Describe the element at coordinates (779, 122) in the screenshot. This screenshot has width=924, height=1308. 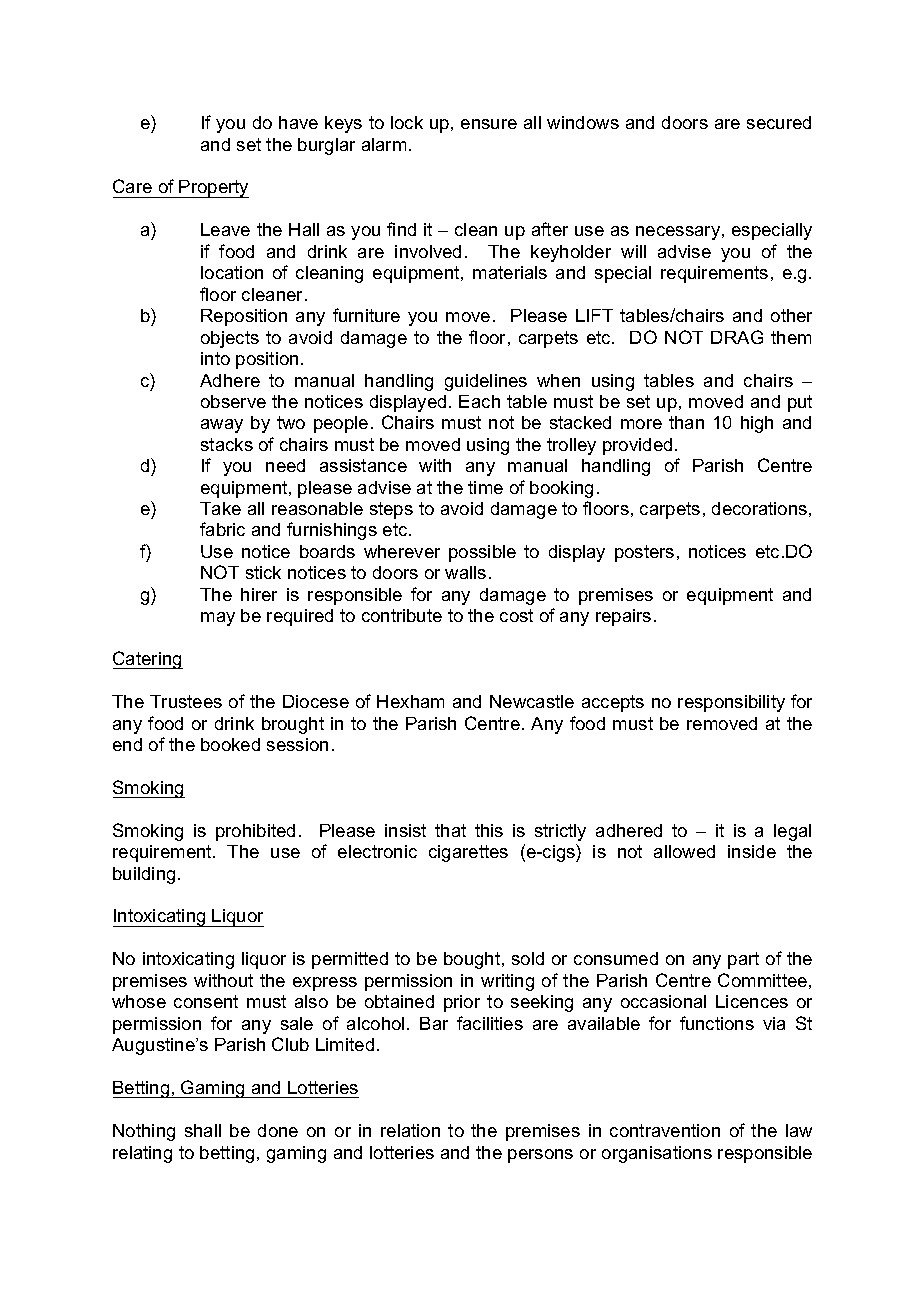
I see `secured` at that location.
